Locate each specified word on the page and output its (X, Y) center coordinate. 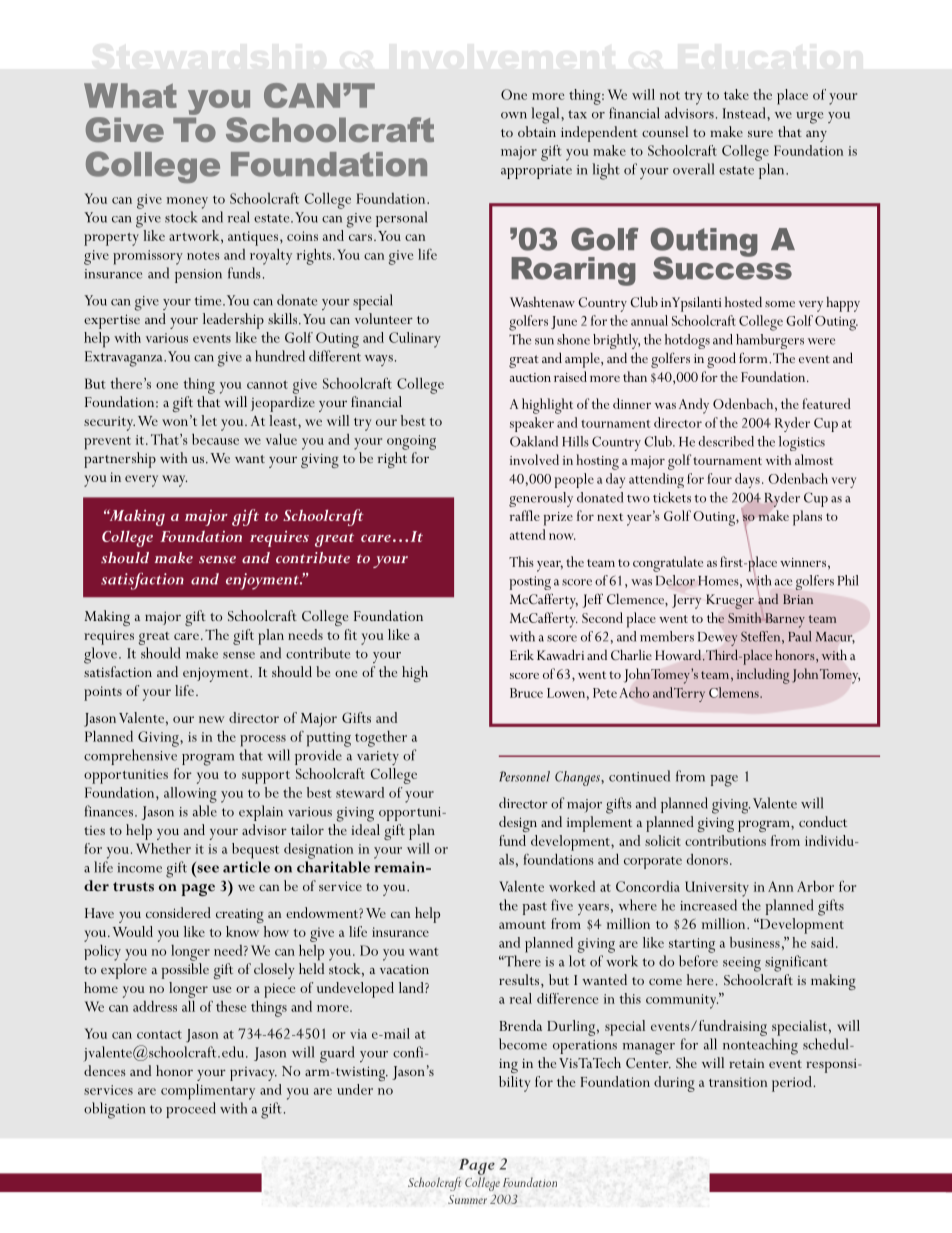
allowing (190, 795)
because (215, 439)
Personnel (524, 776)
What (130, 95)
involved (534, 459)
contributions (725, 840)
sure (760, 134)
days (747, 480)
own (514, 115)
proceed (191, 1110)
